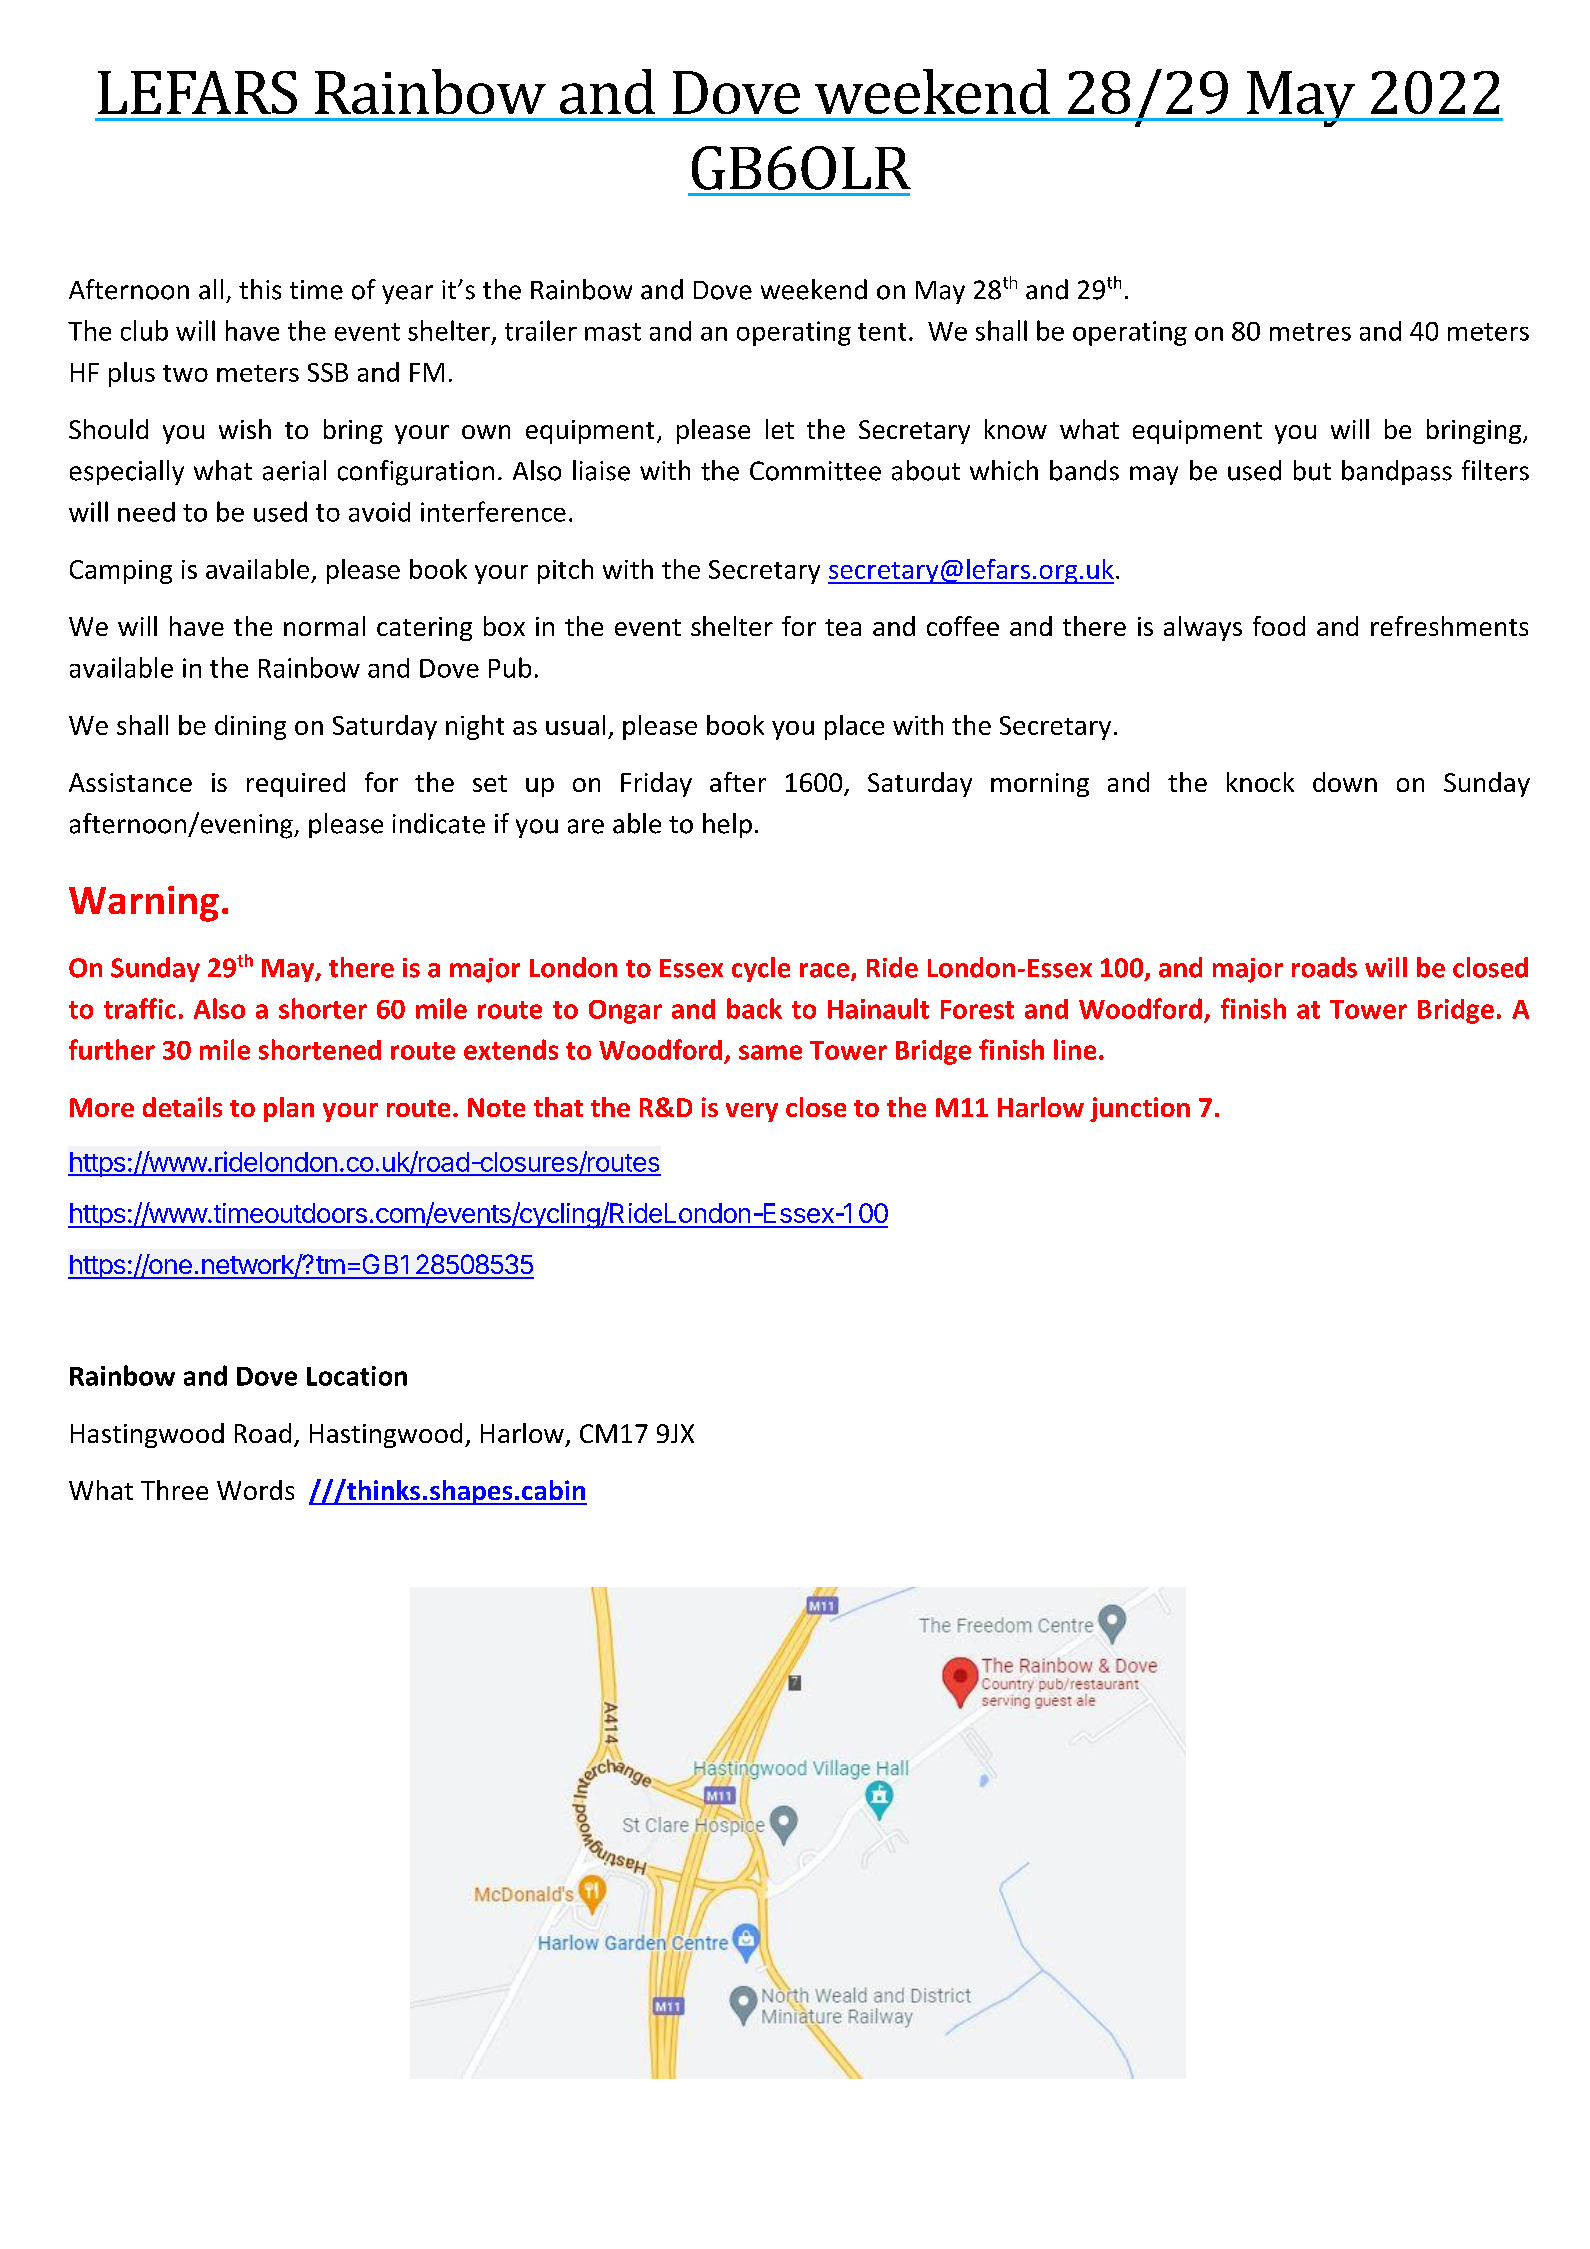 This screenshot has width=1590, height=2249. Describe the element at coordinates (882, 332) in the screenshot. I see `tent` at that location.
